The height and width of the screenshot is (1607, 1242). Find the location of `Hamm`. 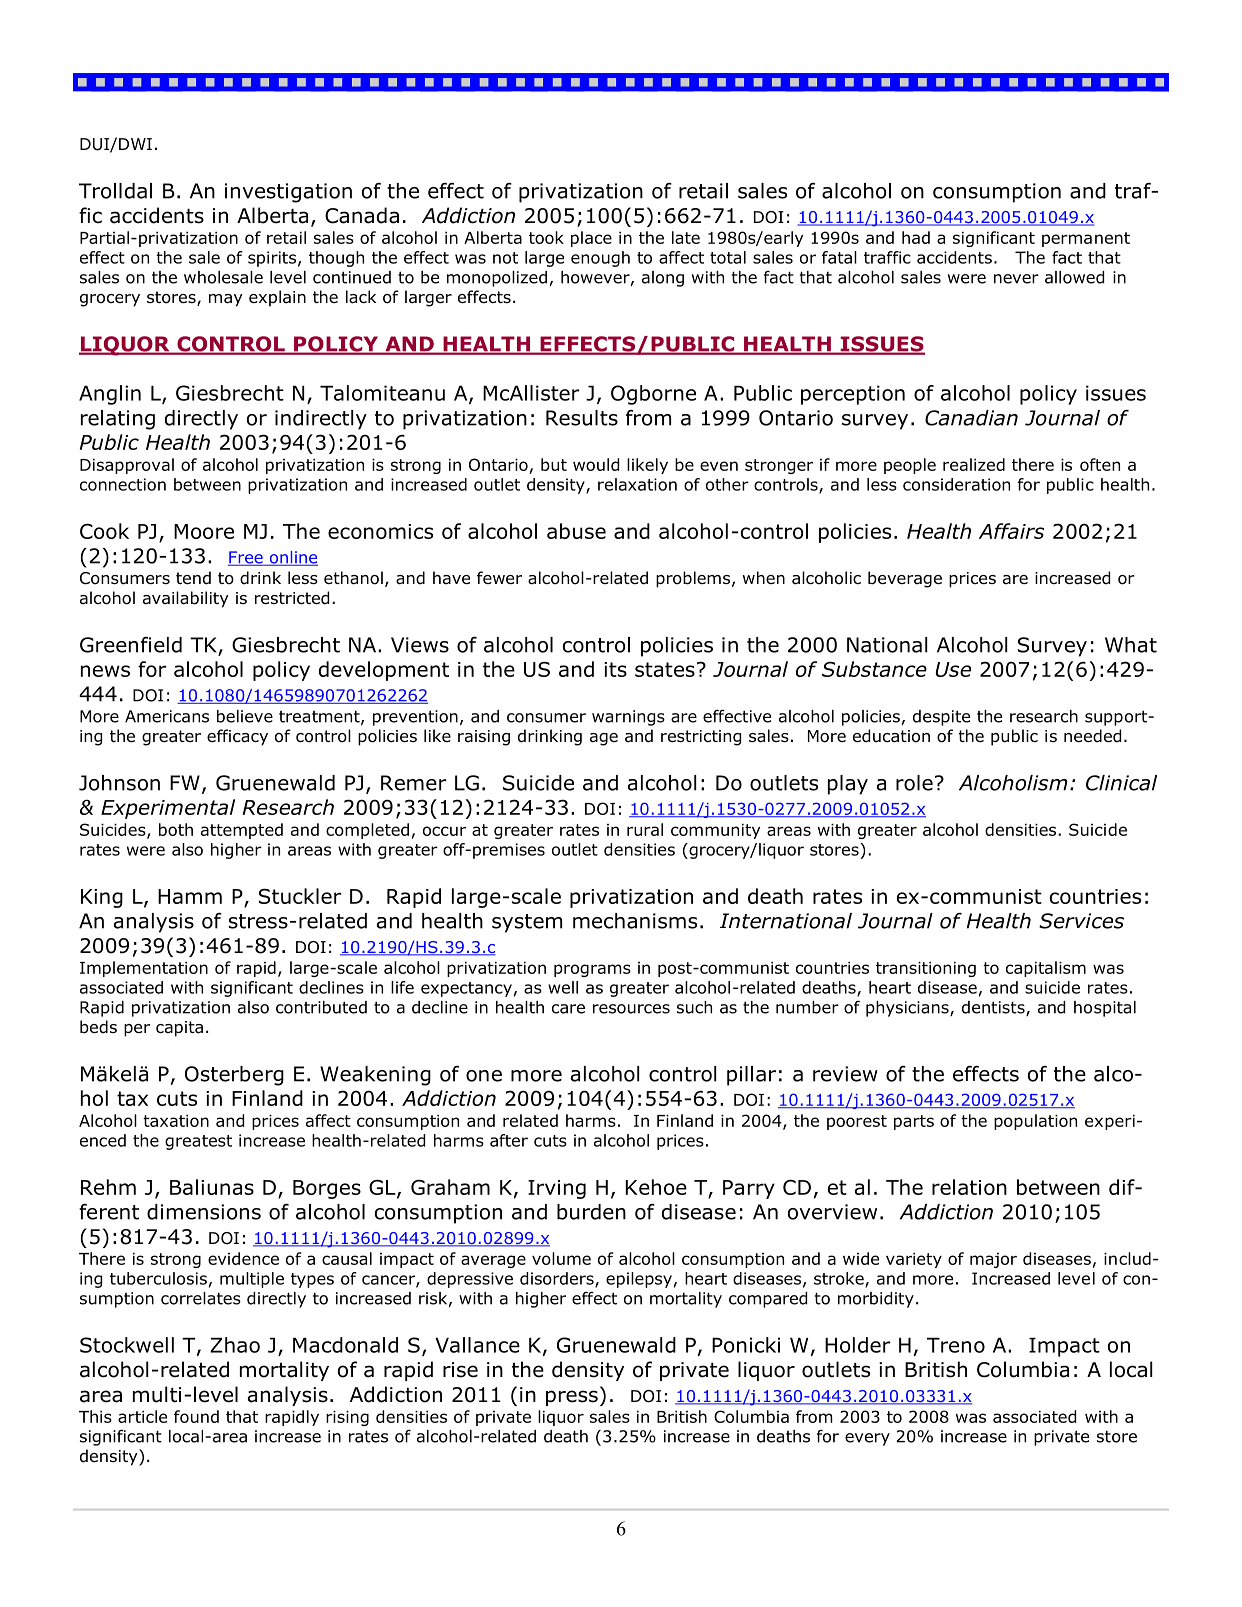

Hamm is located at coordinates (190, 896).
